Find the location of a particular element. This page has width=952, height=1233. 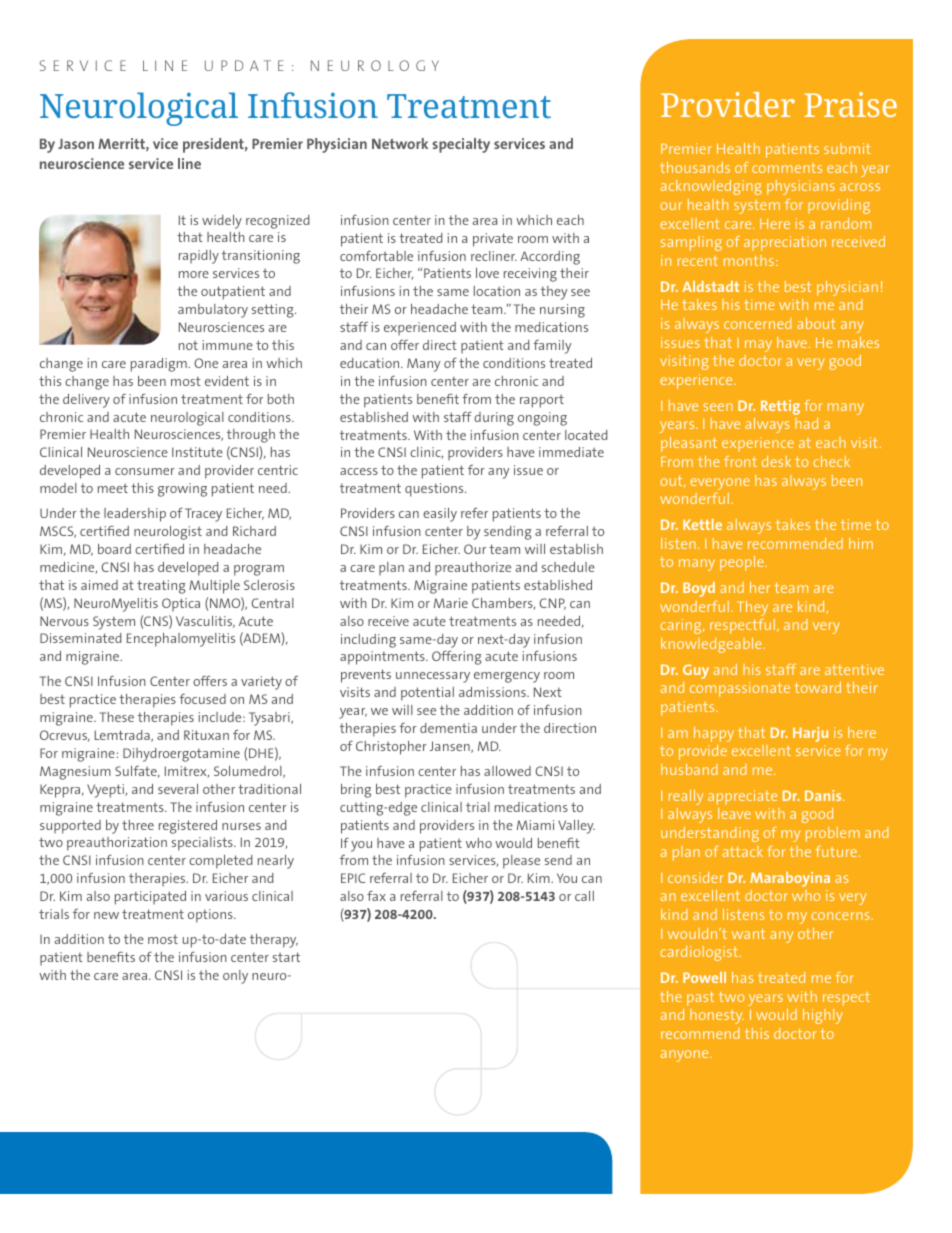

specialty is located at coordinates (461, 145).
